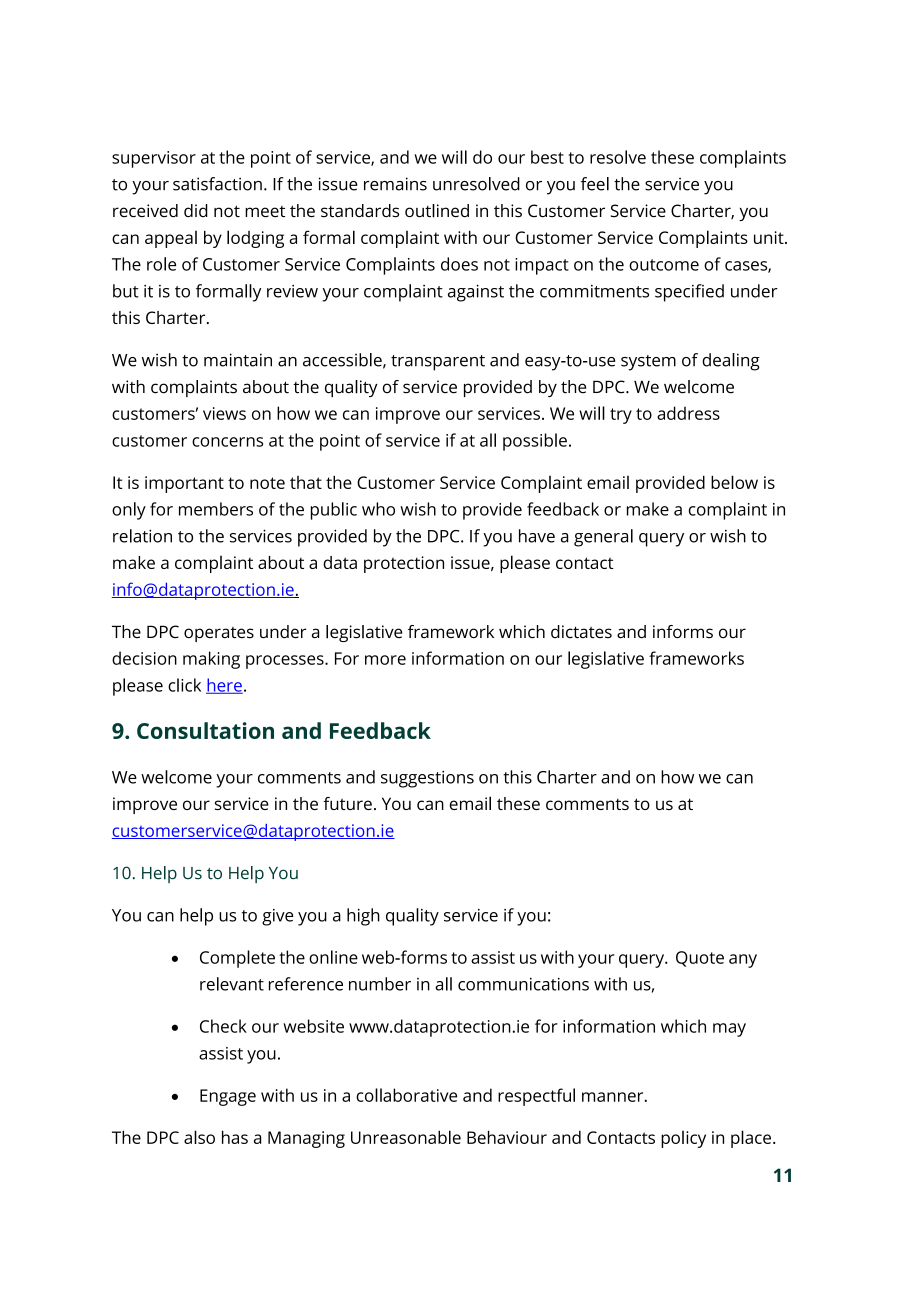  Describe the element at coordinates (184, 484) in the screenshot. I see `important` at that location.
